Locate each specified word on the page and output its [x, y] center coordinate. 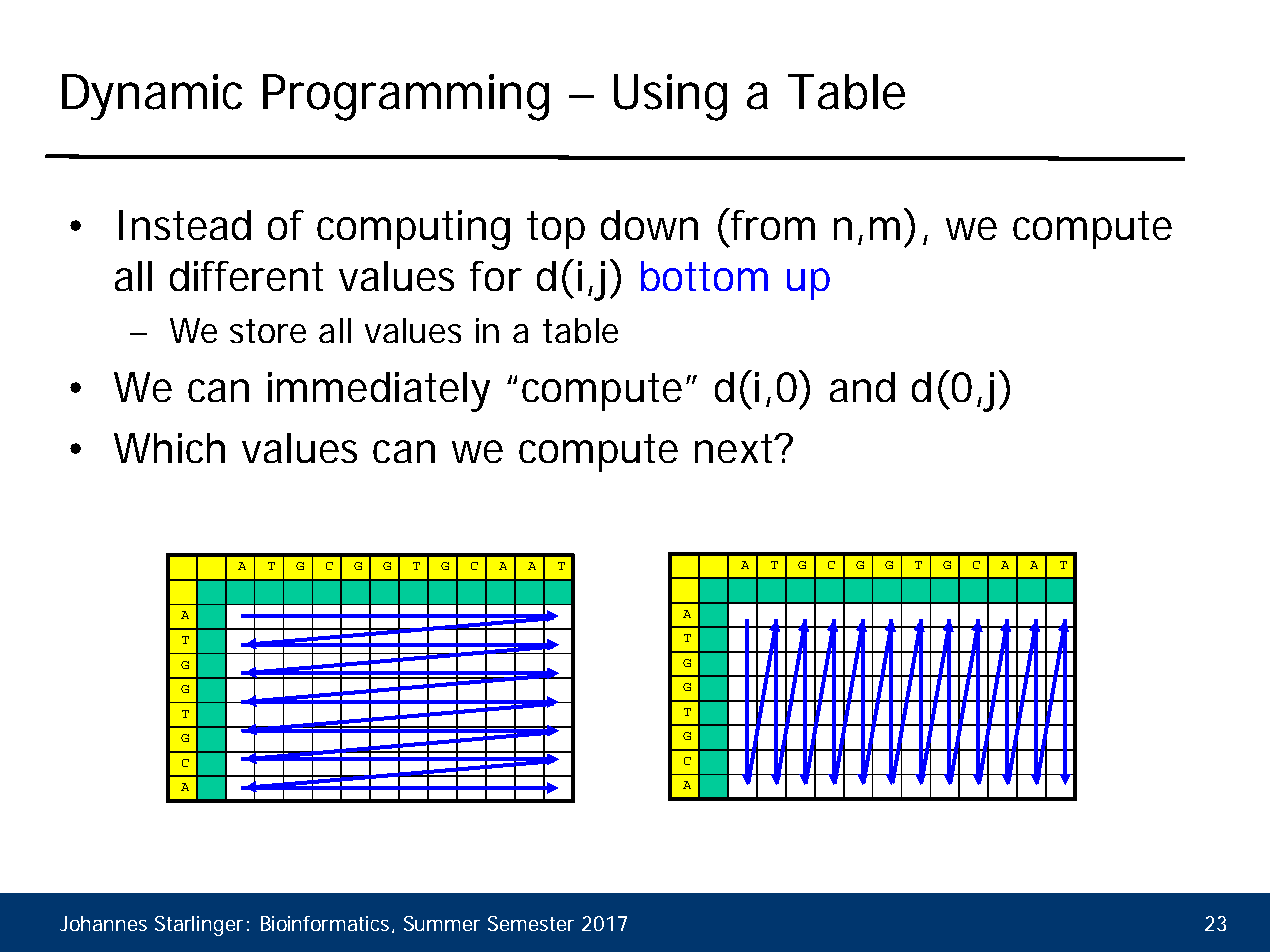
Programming [406, 97]
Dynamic [152, 97]
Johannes [103, 923]
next [736, 448]
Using [670, 97]
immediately [379, 392]
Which [169, 448]
